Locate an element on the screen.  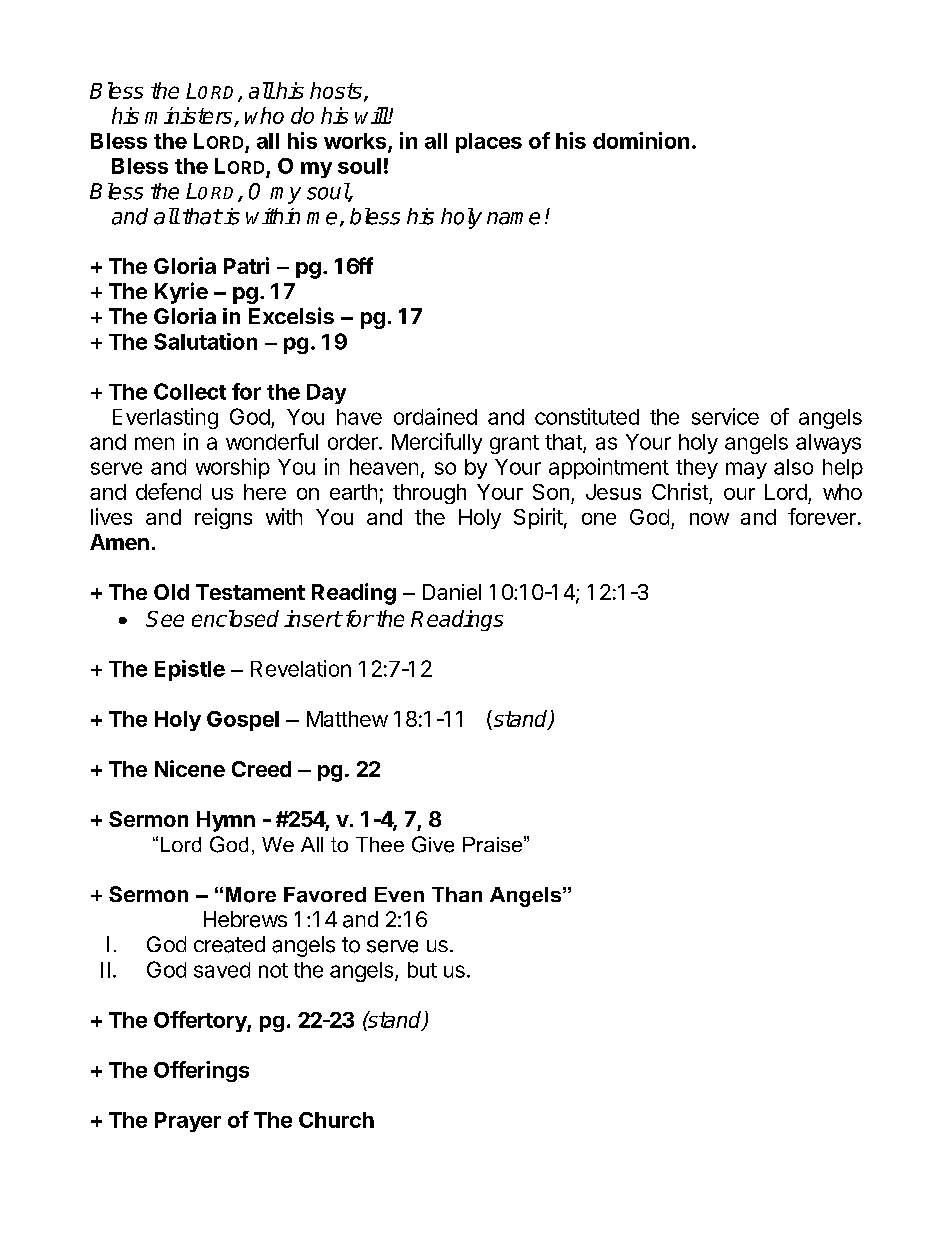
Than is located at coordinates (457, 894).
